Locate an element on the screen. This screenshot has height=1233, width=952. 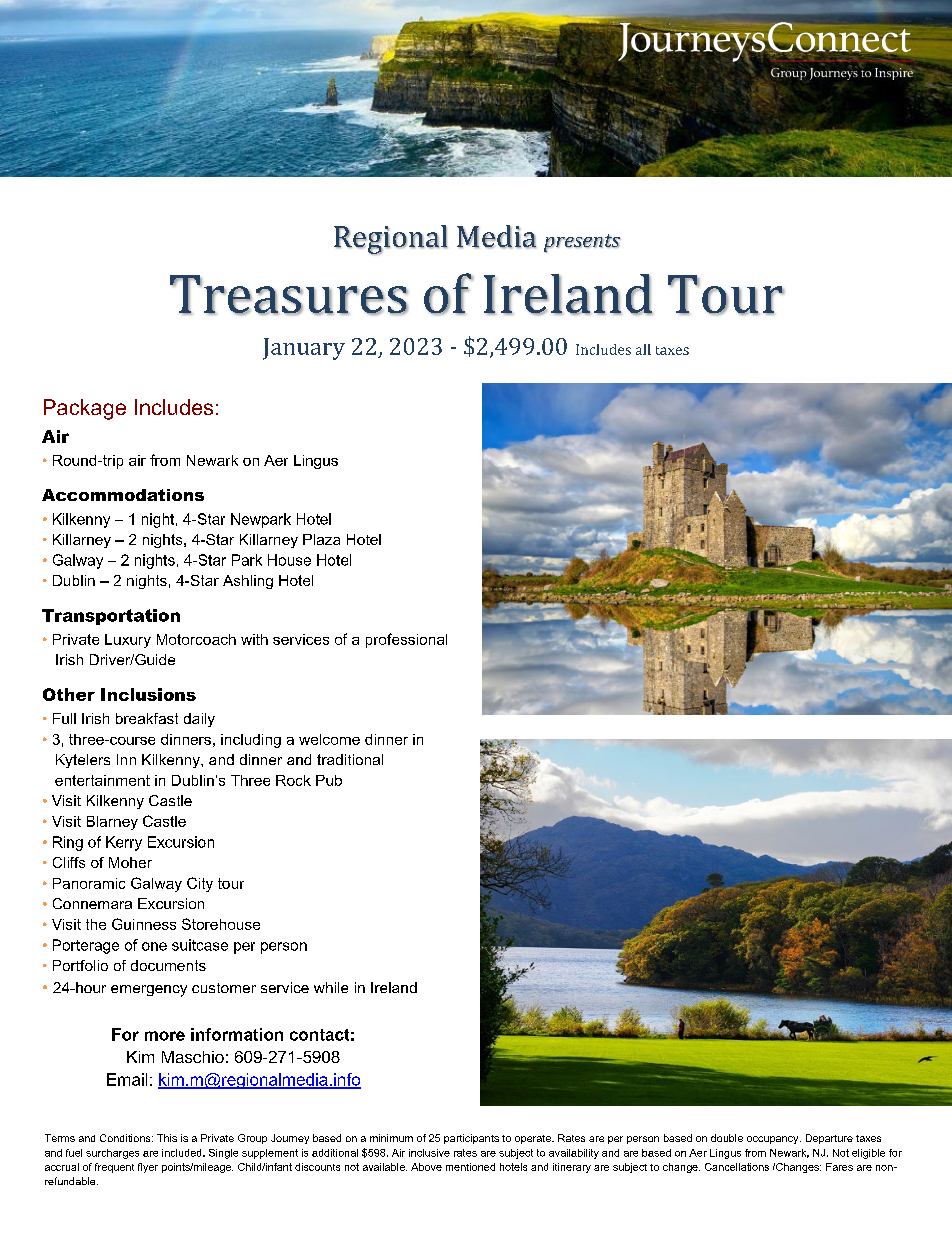
This is located at coordinates (167, 1138).
